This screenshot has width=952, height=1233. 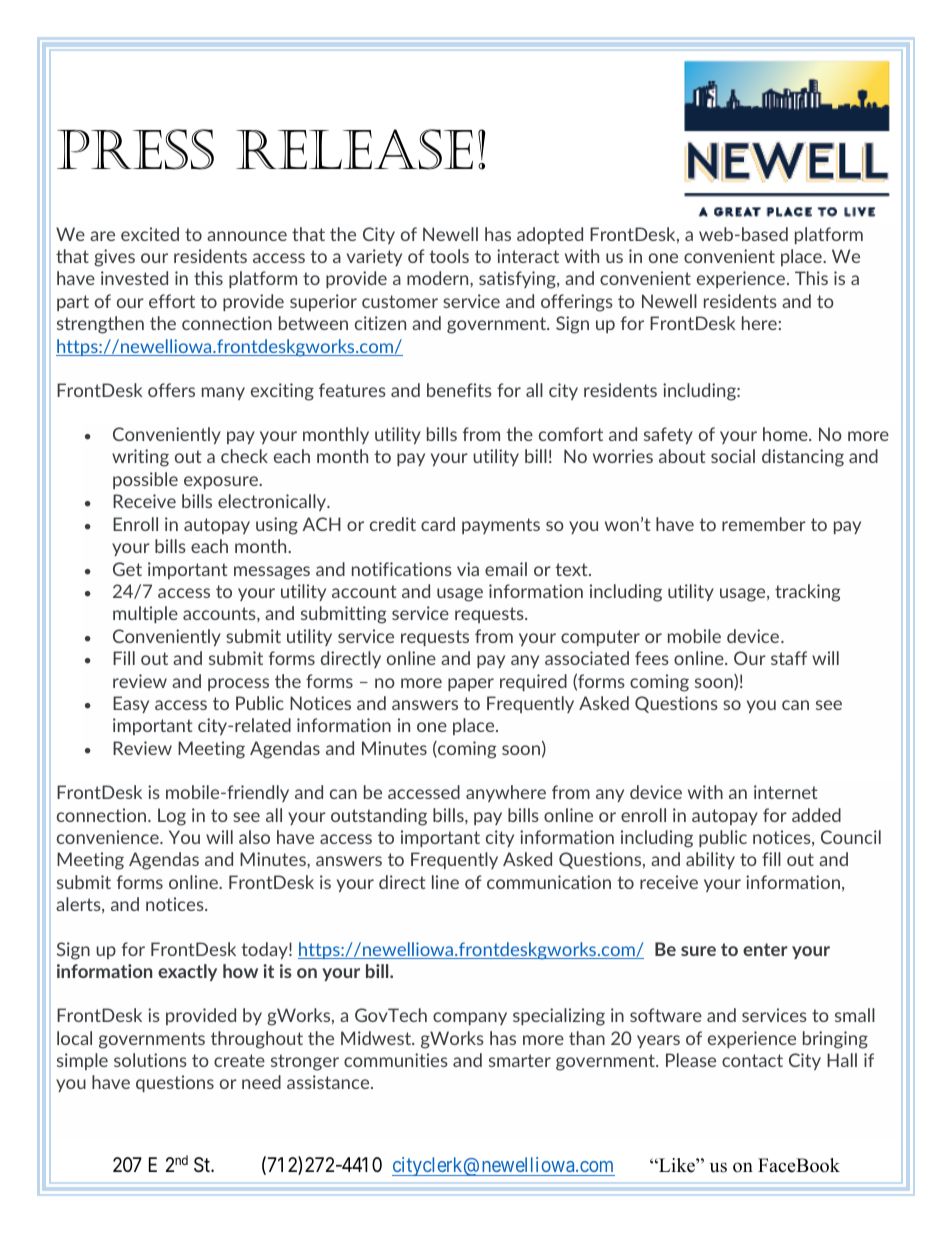 What do you see at coordinates (171, 390) in the screenshot?
I see `offers` at bounding box center [171, 390].
